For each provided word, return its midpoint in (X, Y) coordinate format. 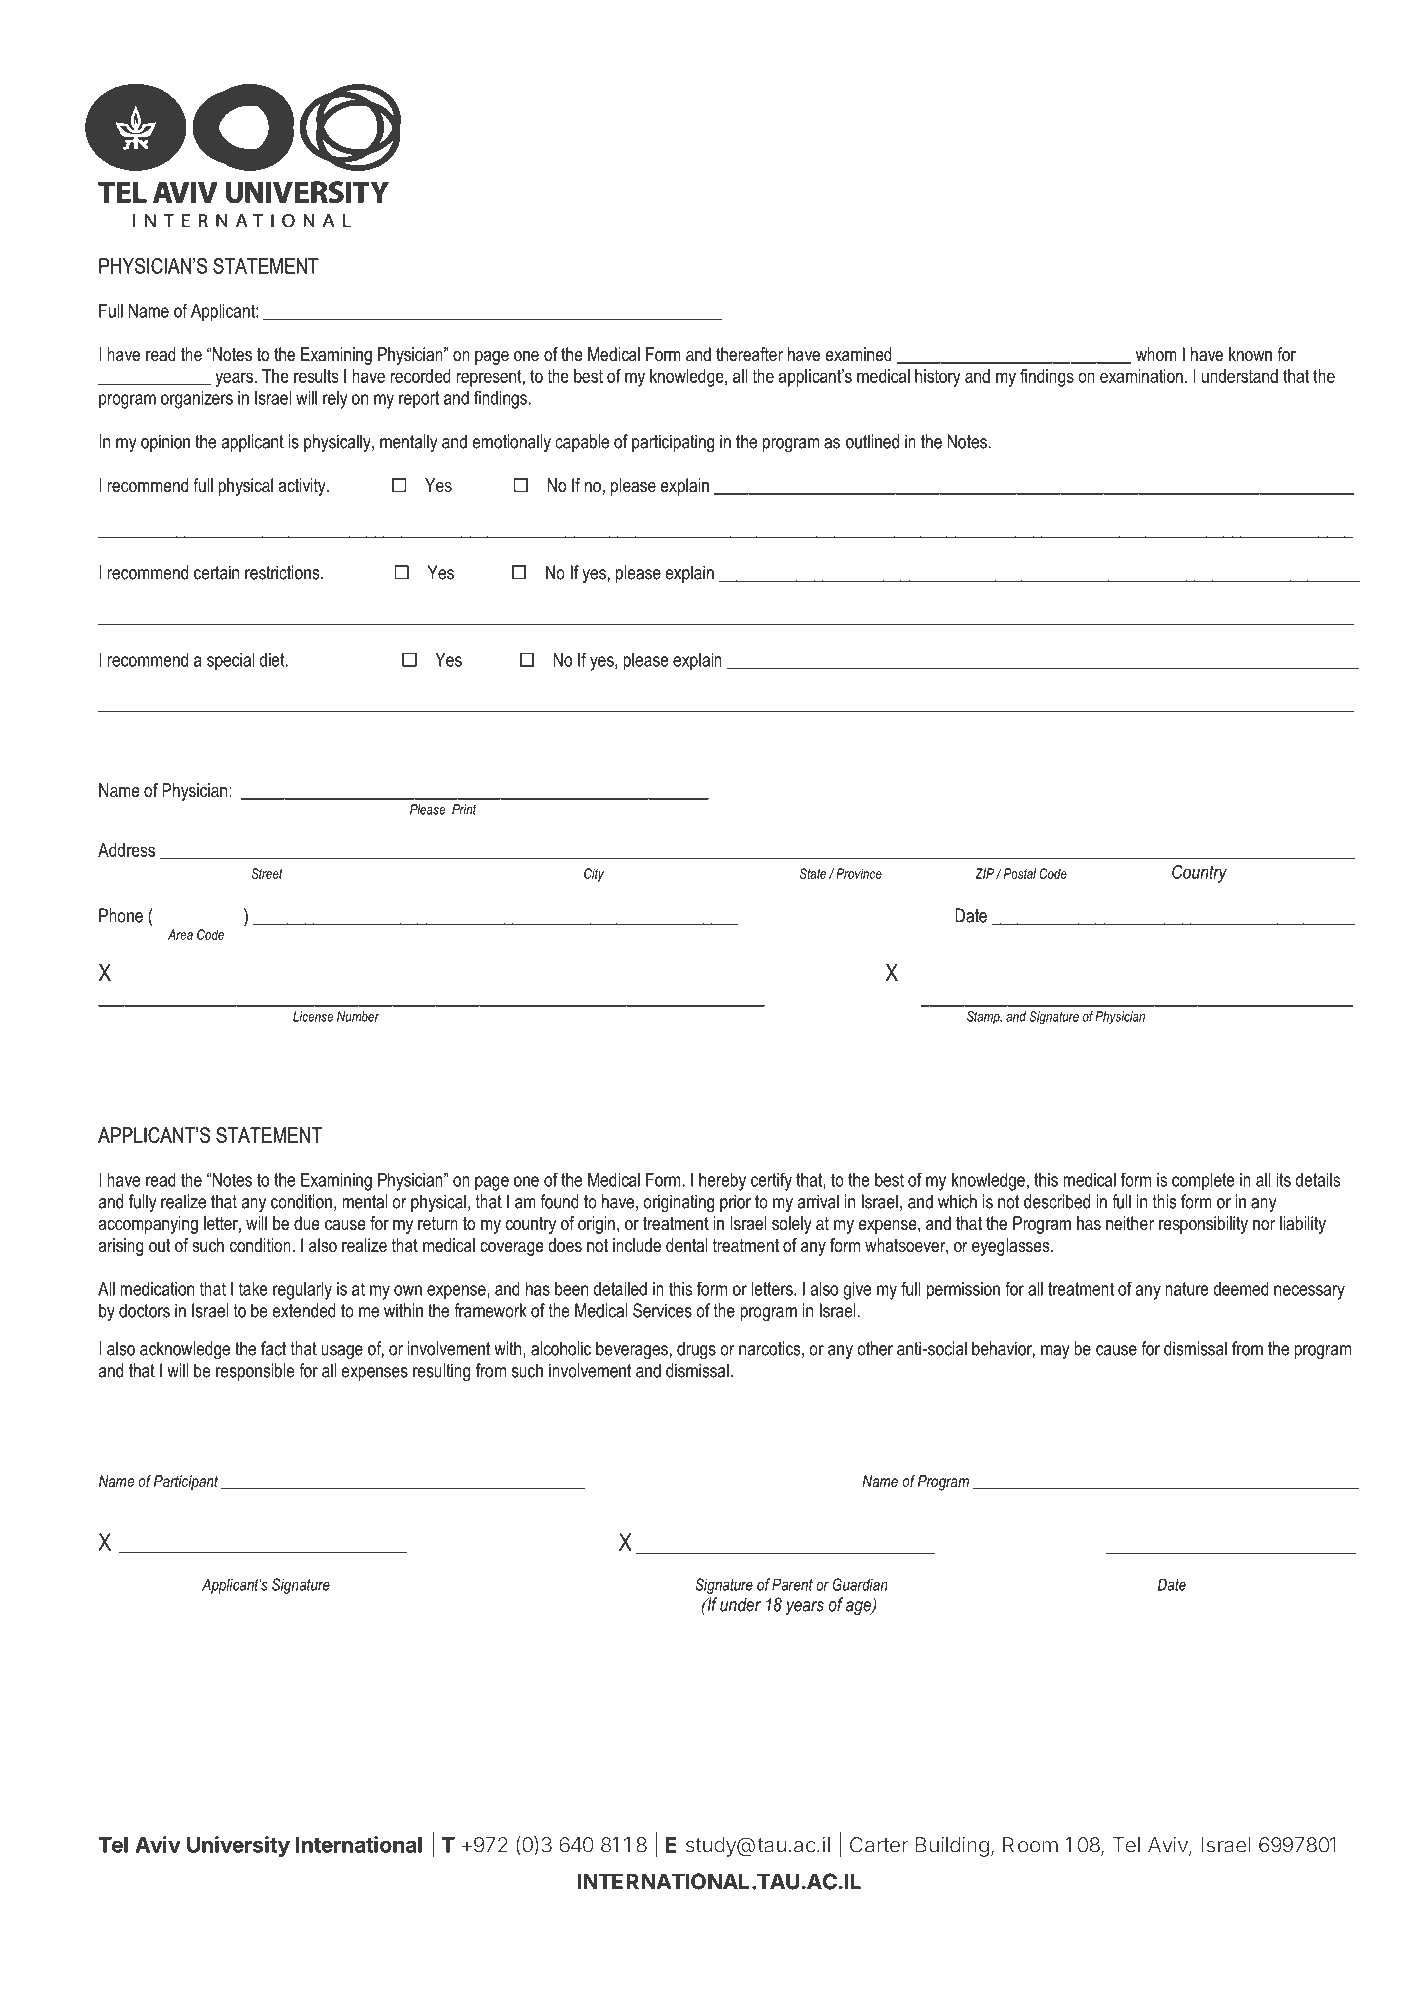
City (594, 875)
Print (464, 809)
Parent (792, 1584)
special (230, 662)
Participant (186, 1483)
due (307, 1223)
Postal (1018, 873)
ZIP (984, 873)
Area (180, 934)
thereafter (749, 354)
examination (1141, 376)
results (316, 376)
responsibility (1203, 1225)
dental (686, 1245)
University (238, 1846)
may (1055, 1352)
